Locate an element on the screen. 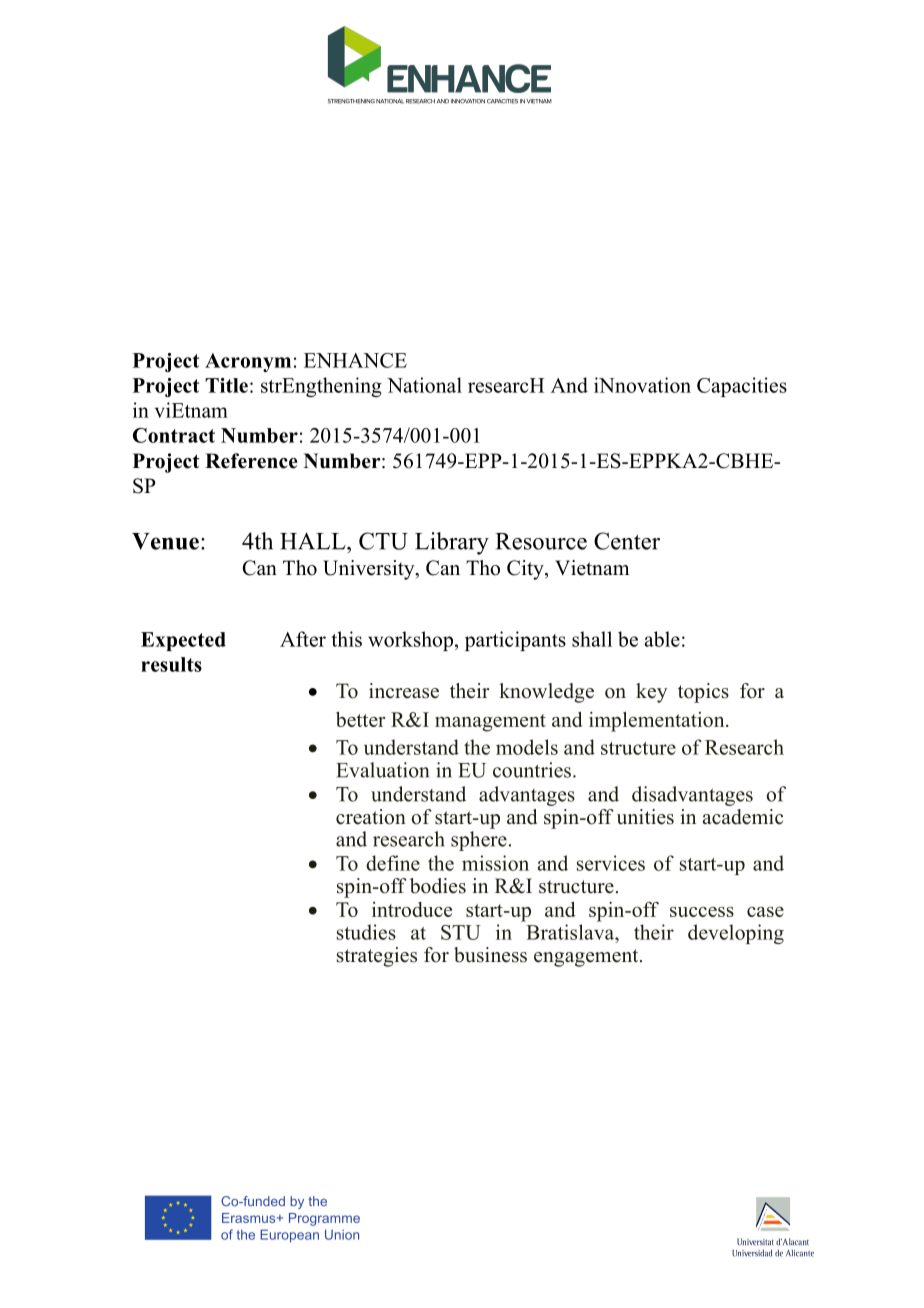  Title is located at coordinates (226, 385).
